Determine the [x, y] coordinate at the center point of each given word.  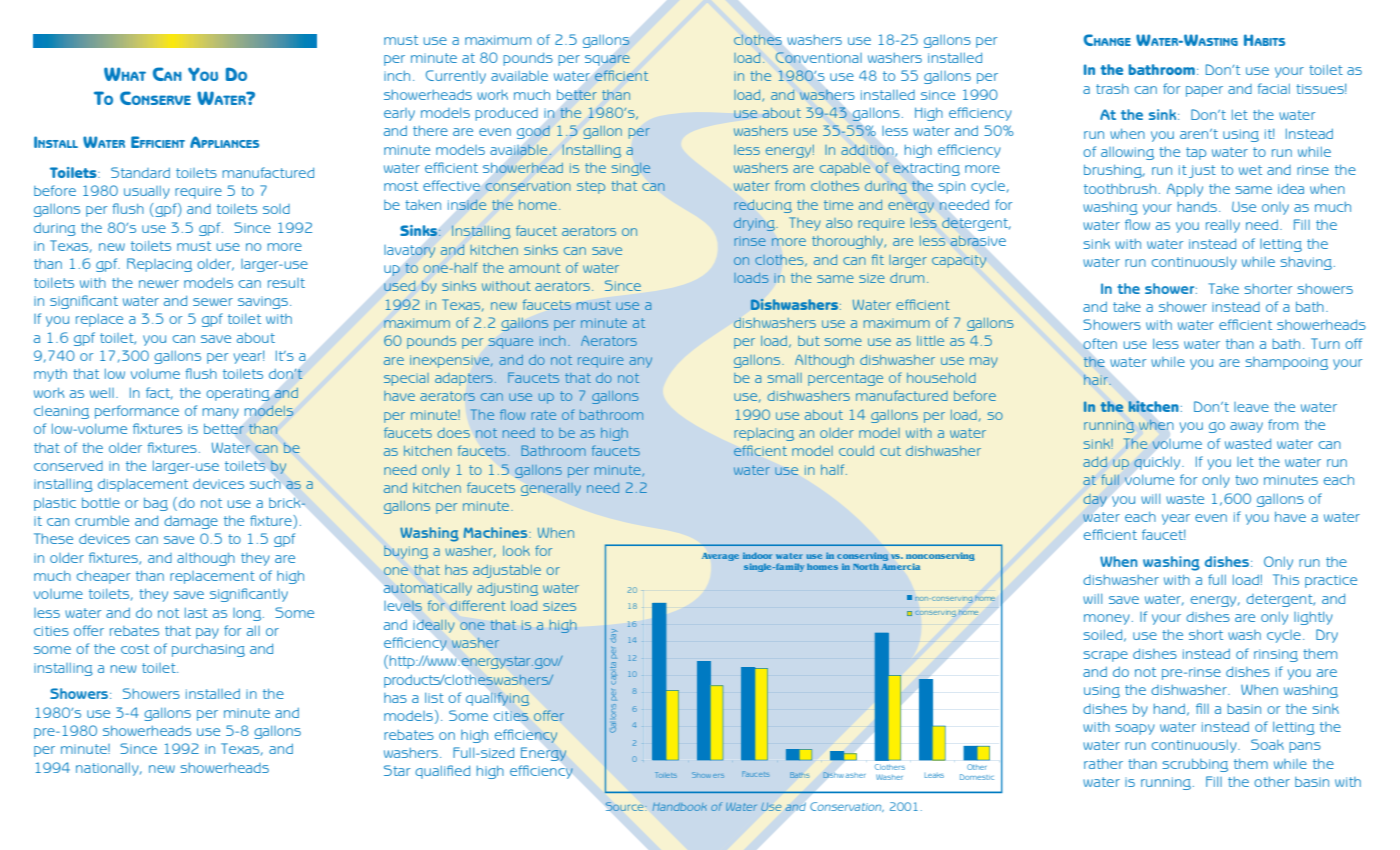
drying [755, 224]
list [434, 698]
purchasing [208, 650]
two [1246, 480]
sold [276, 209]
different [478, 605]
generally [551, 489]
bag [156, 504]
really [1223, 226]
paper [1204, 91]
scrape [1105, 656]
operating [238, 394]
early [399, 114]
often [1100, 343]
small [785, 378]
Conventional [818, 57]
